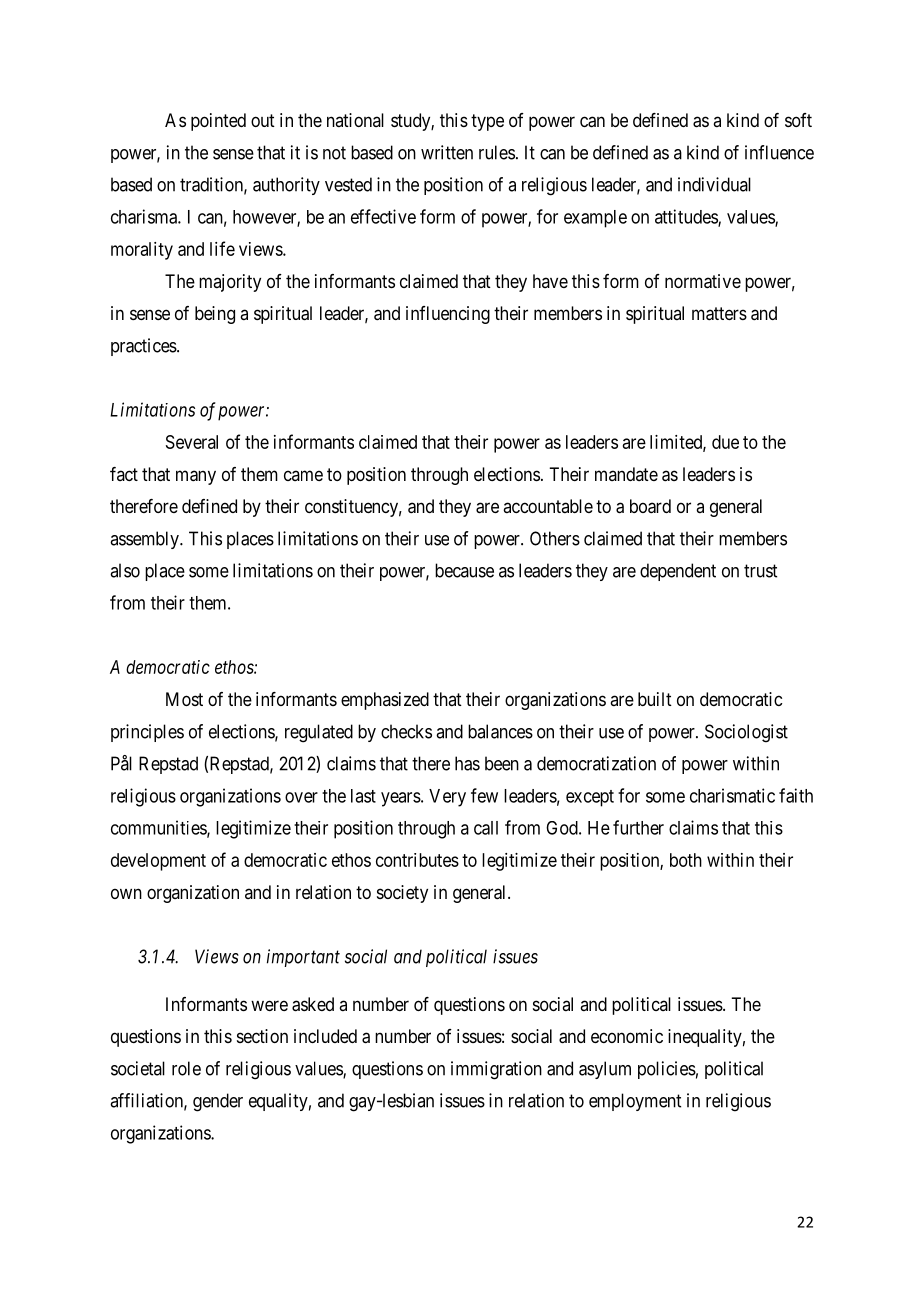  What do you see at coordinates (667, 1070) in the page?
I see `policies` at bounding box center [667, 1070].
